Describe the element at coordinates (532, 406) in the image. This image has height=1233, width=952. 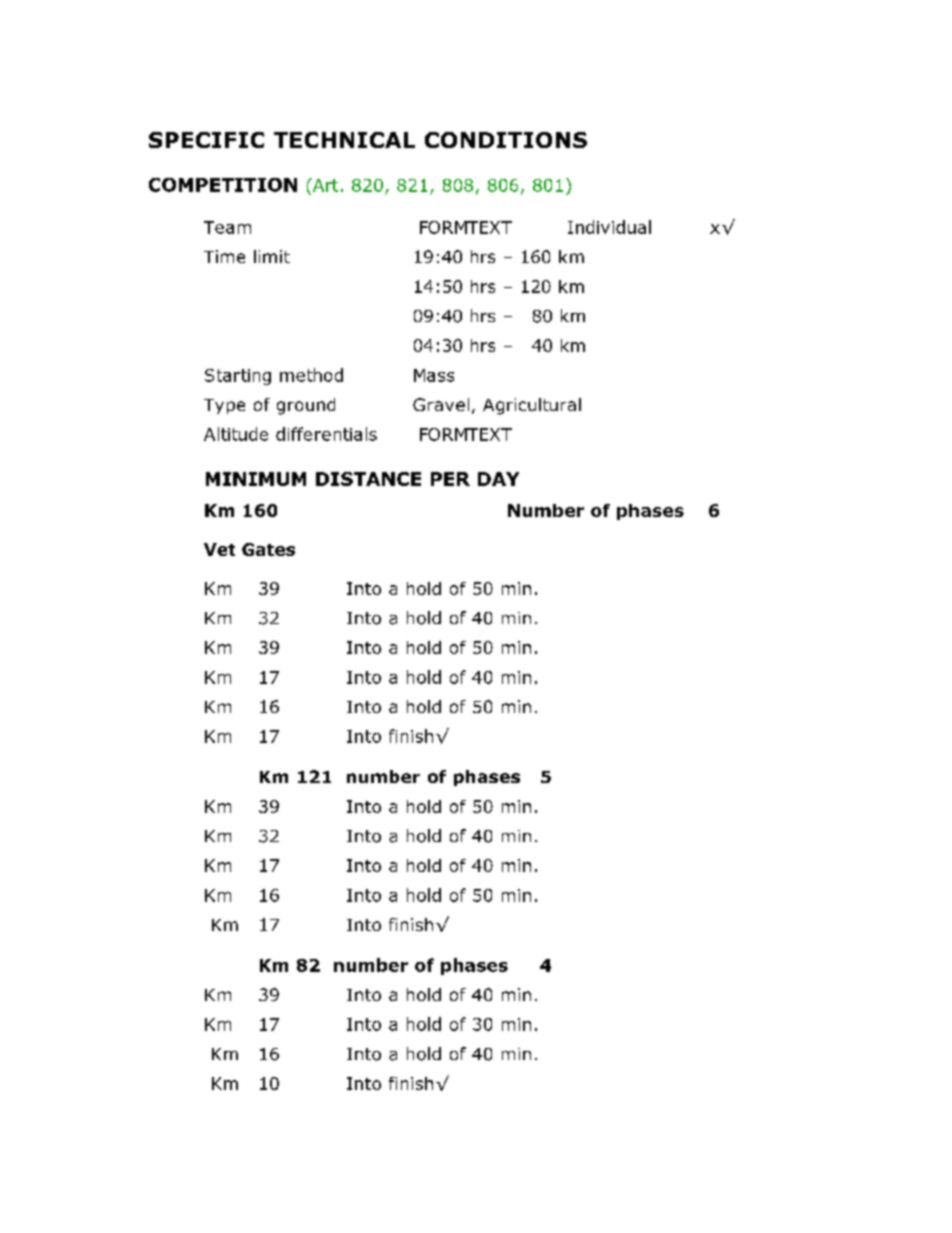
I see `Agricultural` at that location.
